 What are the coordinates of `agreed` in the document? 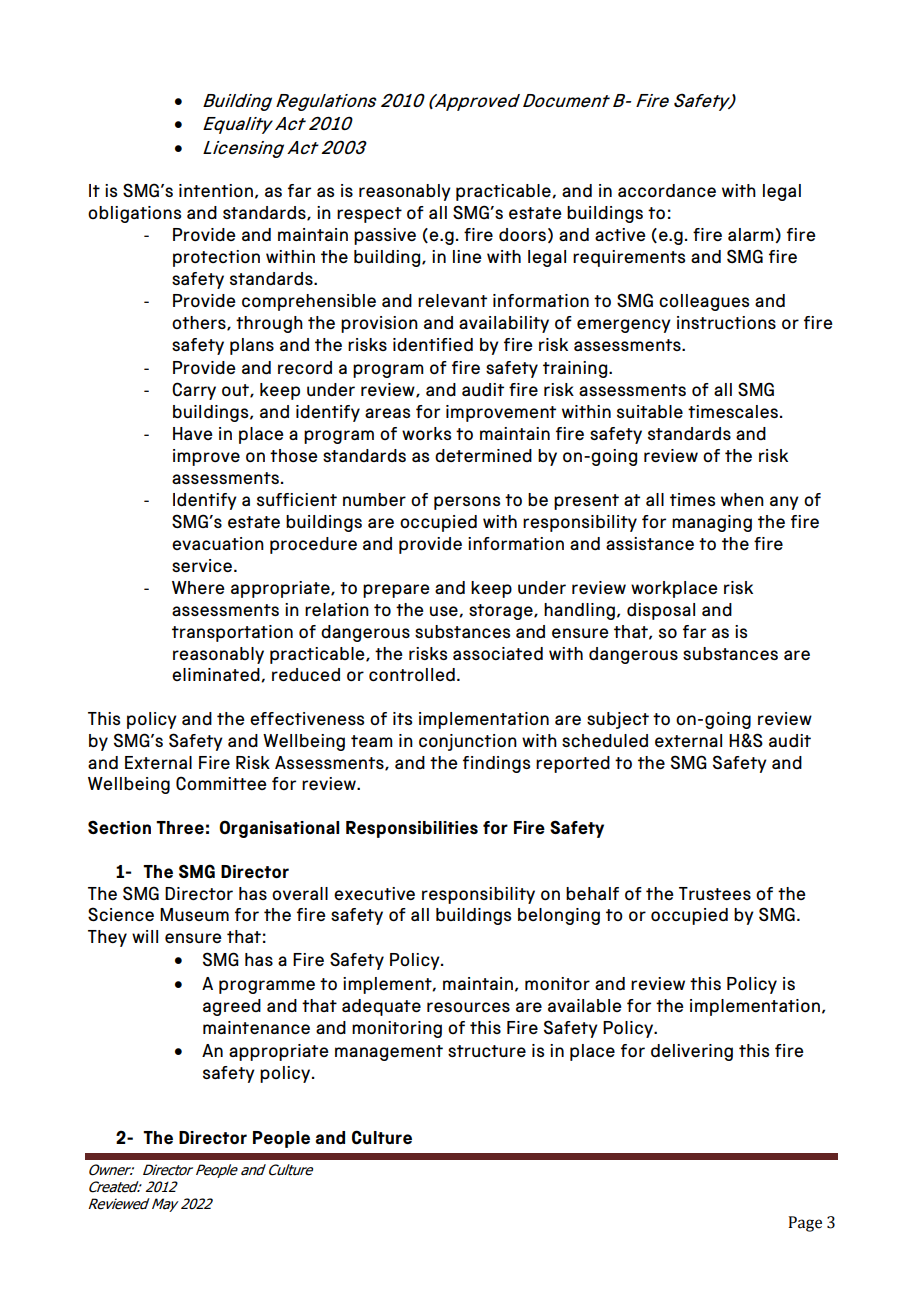 It's located at (232, 1007).
